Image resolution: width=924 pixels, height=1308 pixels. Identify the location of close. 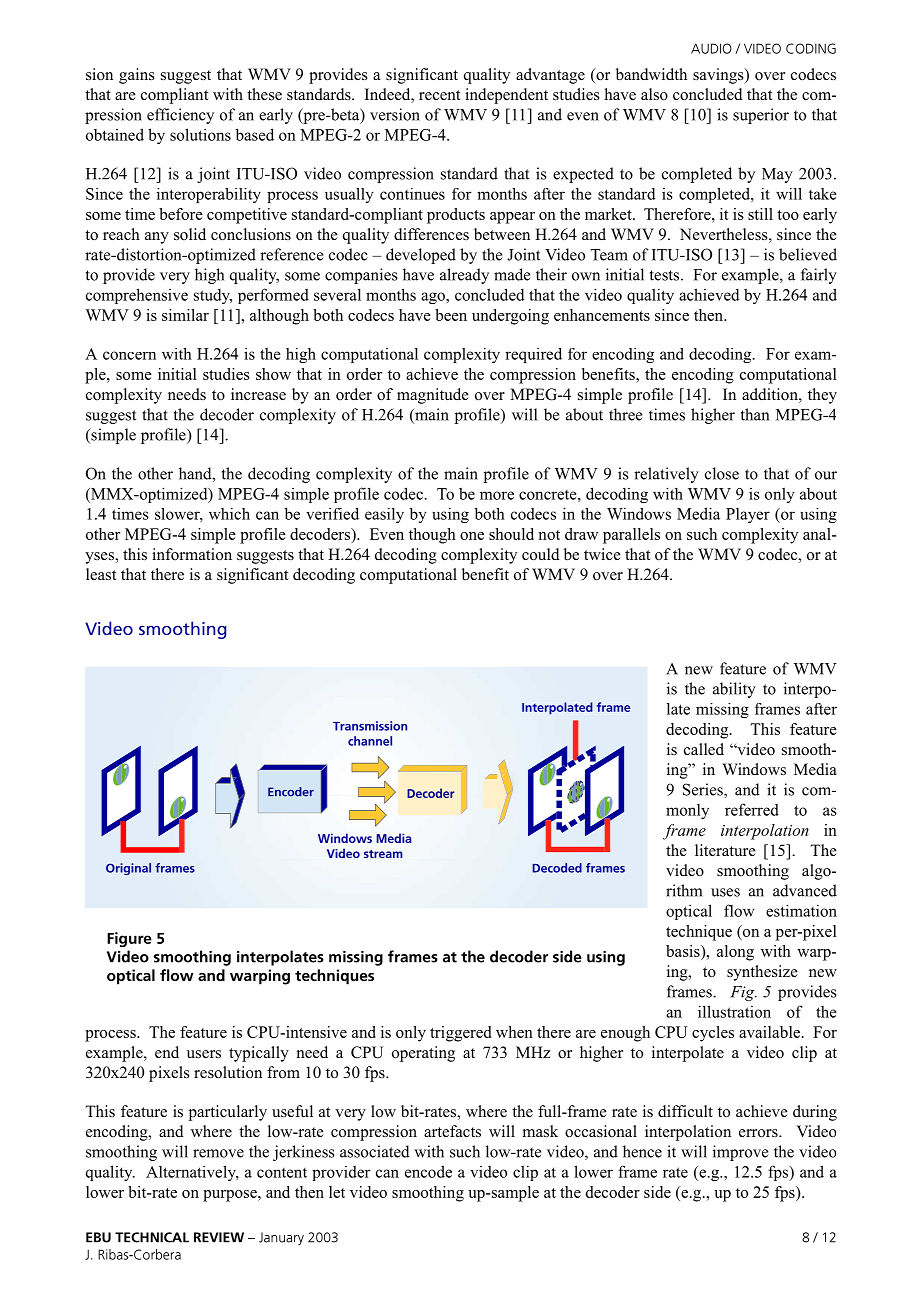
(722, 473).
